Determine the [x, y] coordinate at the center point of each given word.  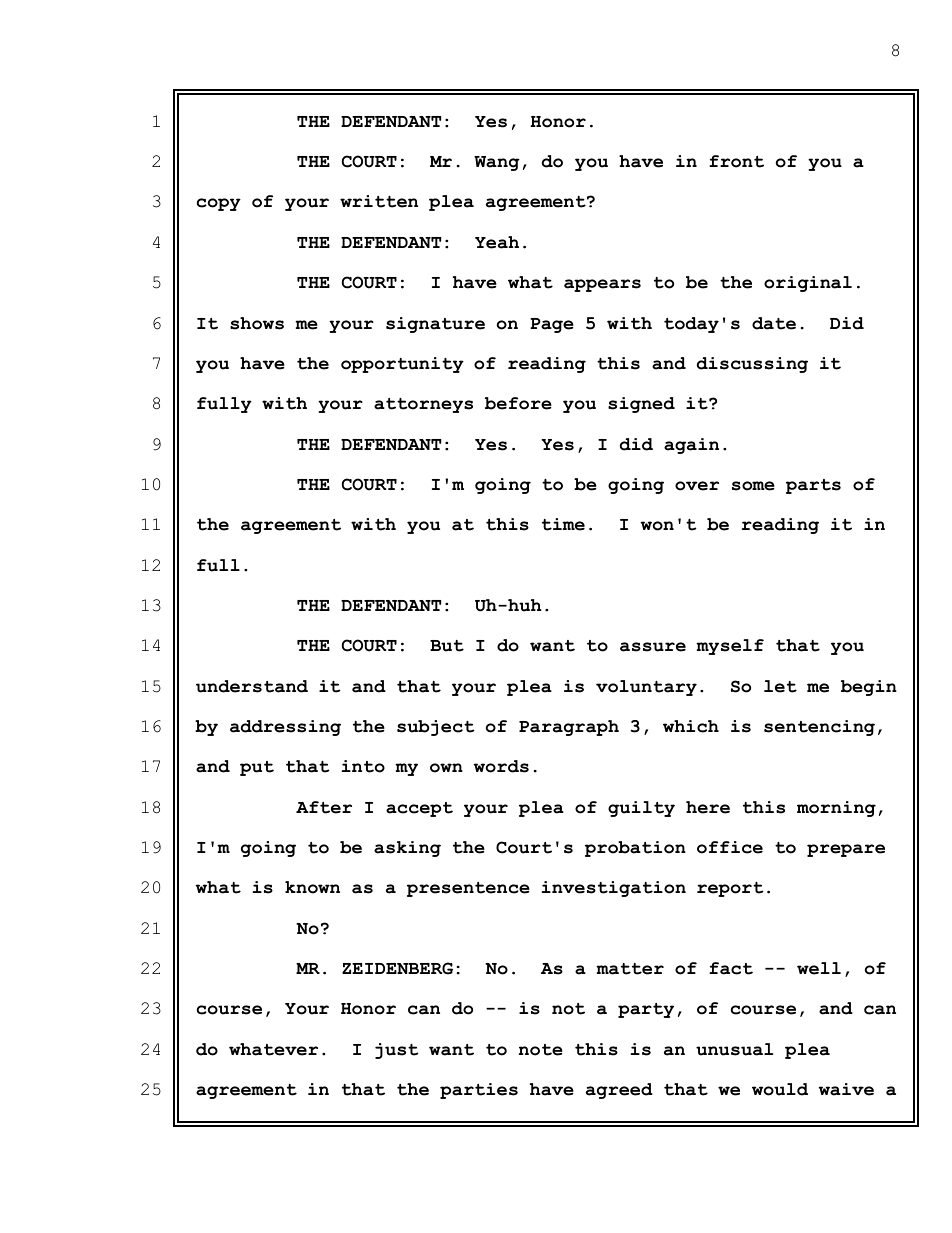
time [563, 524]
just [397, 1051]
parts [813, 486]
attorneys [423, 405]
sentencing [819, 728]
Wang [497, 163]
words [501, 766]
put [257, 768]
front [736, 161]
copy [219, 204]
